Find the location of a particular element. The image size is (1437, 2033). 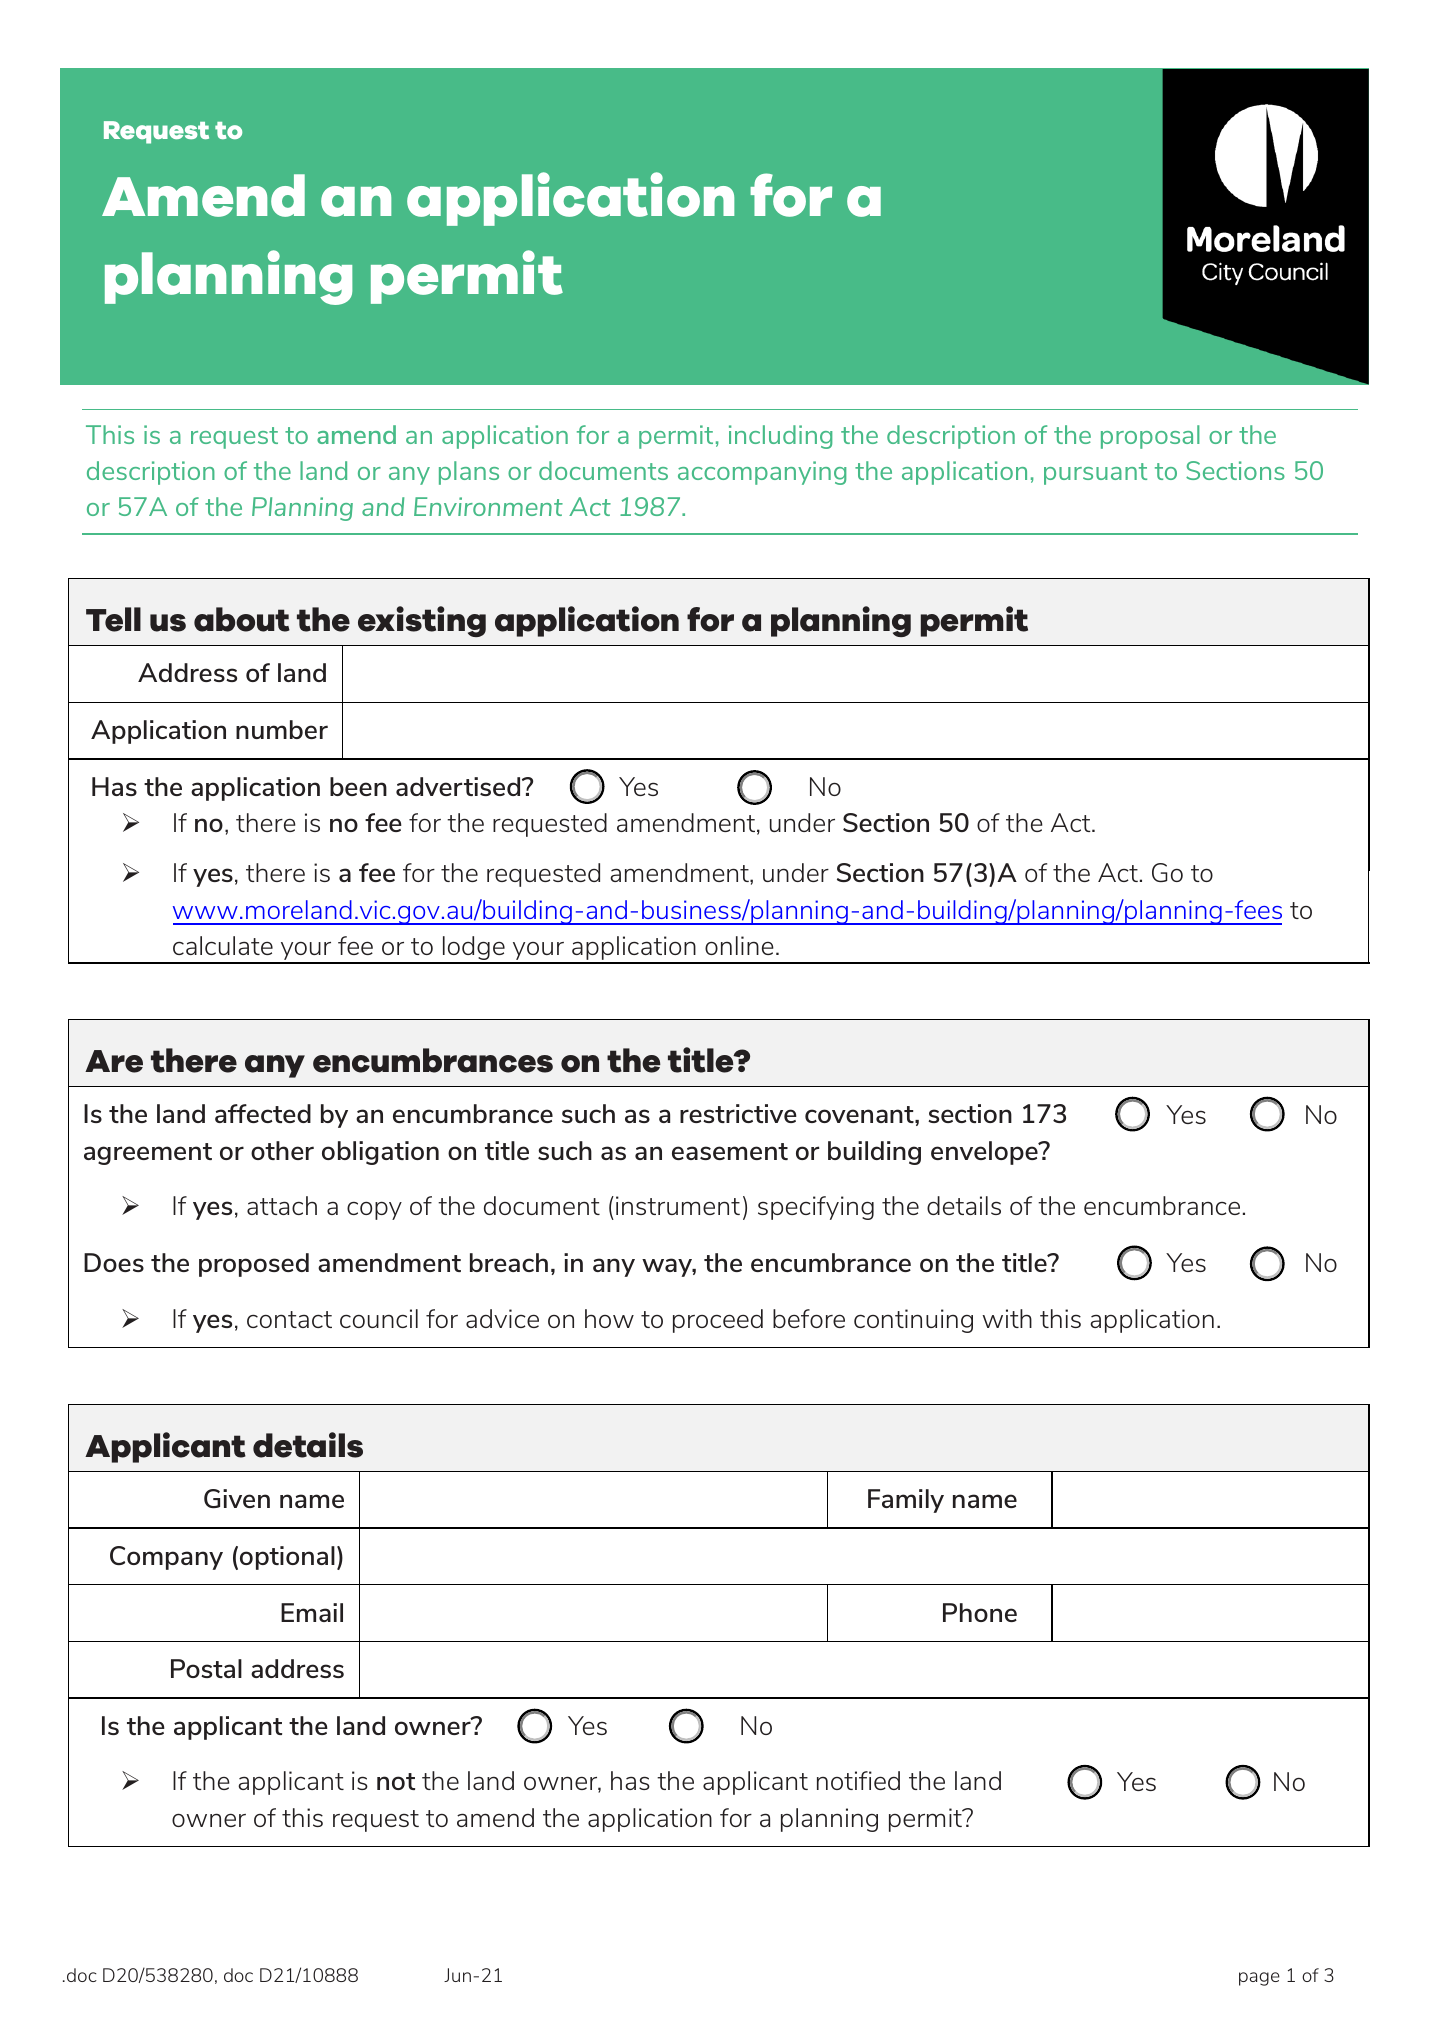

including is located at coordinates (780, 437).
